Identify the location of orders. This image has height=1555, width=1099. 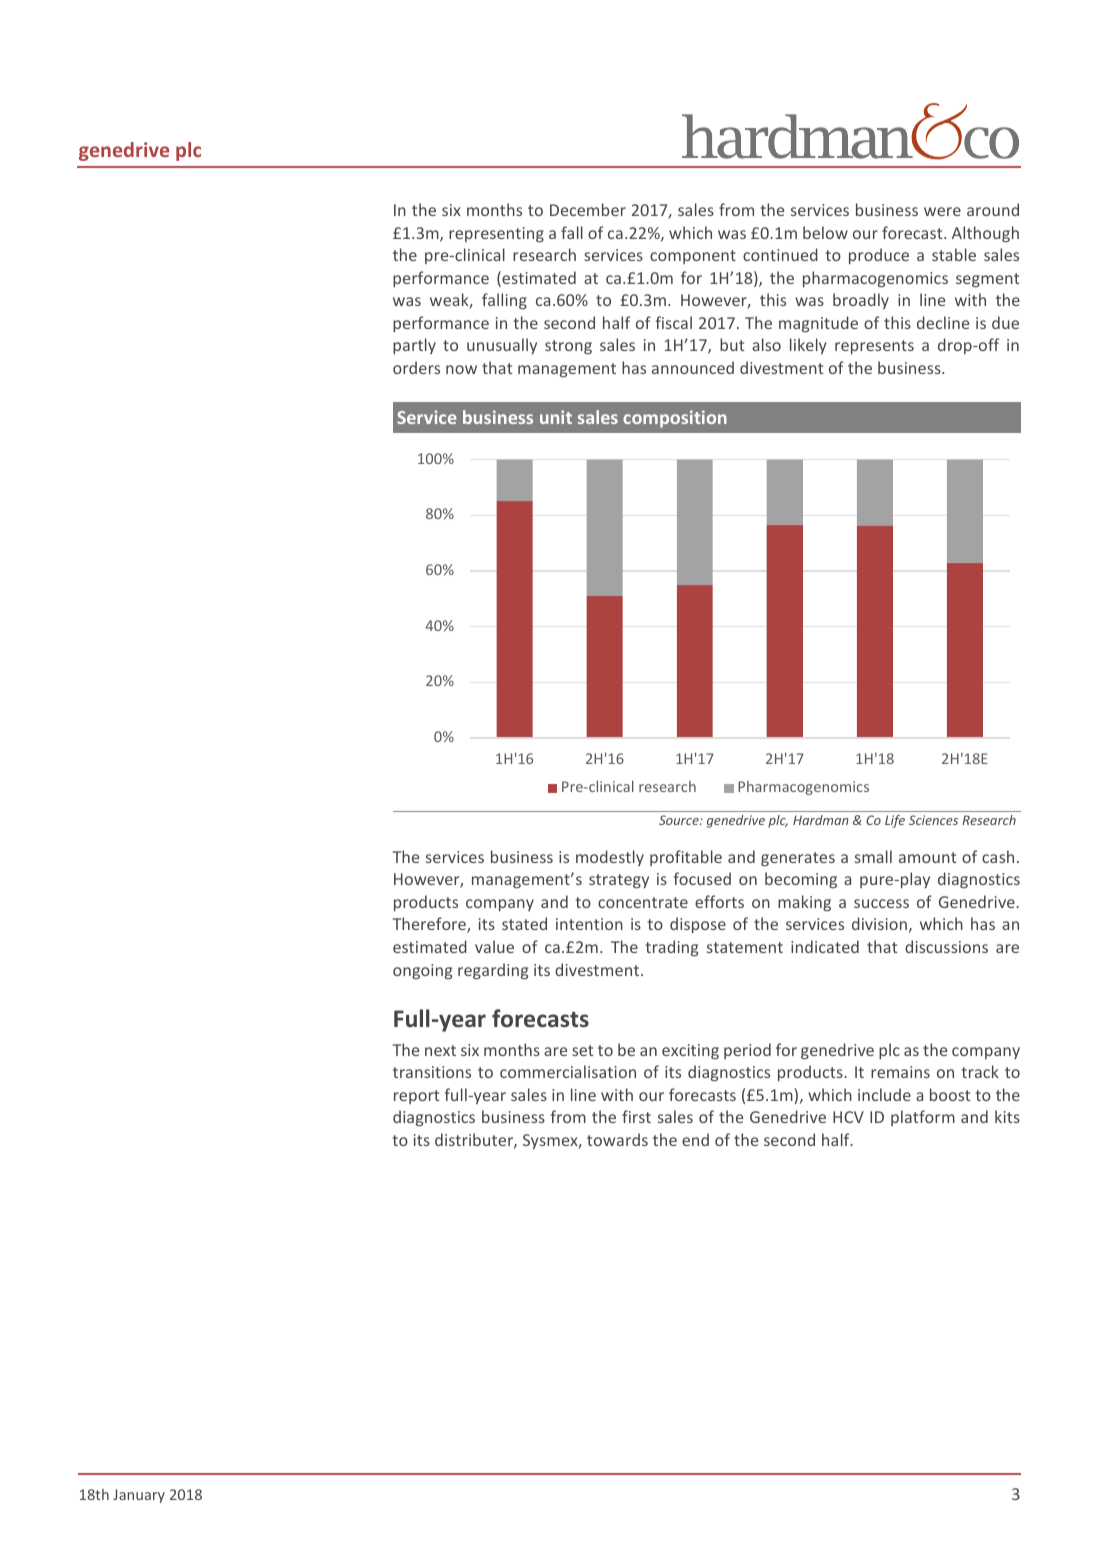
(416, 367).
